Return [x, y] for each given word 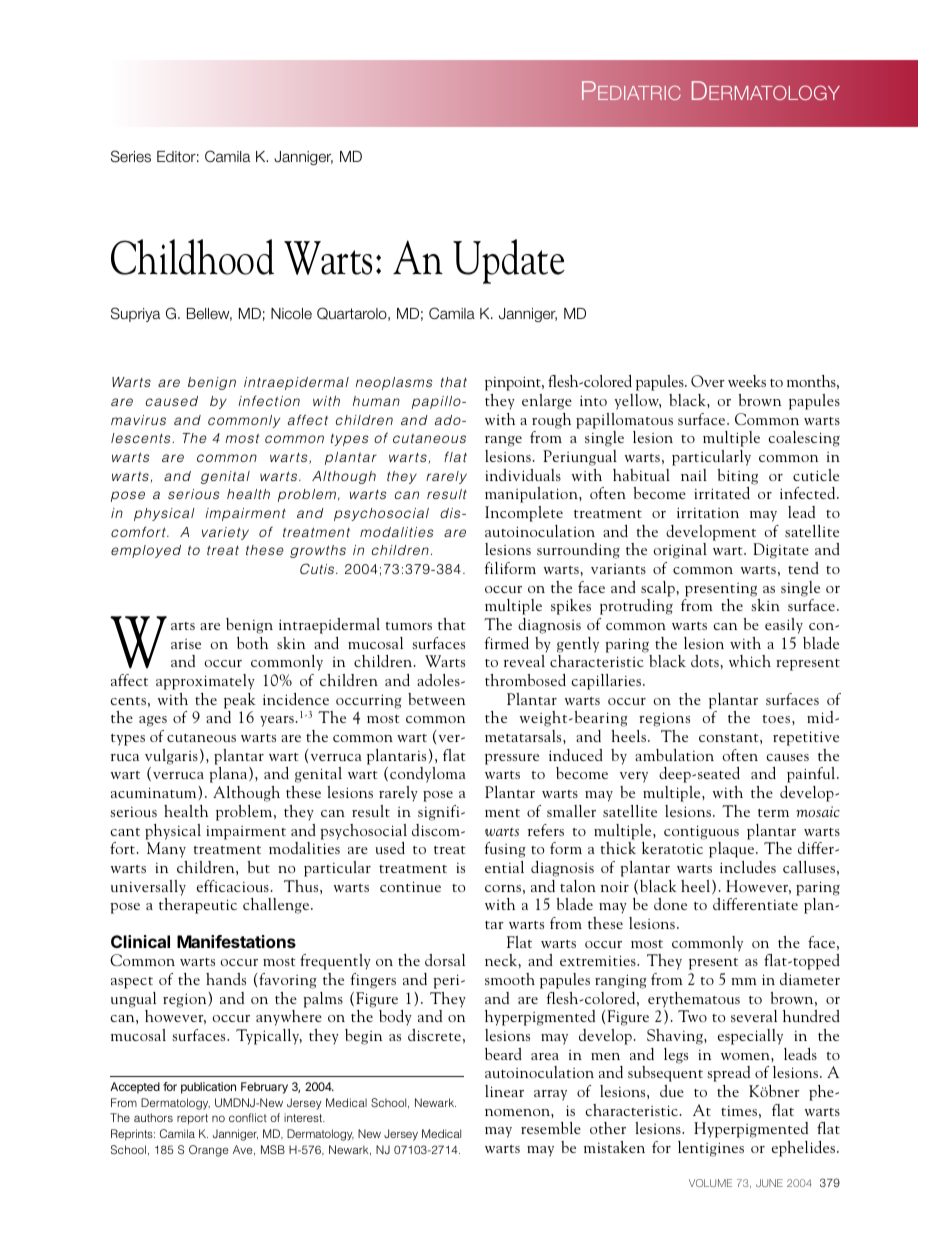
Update [509, 261]
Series [131, 156]
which [750, 661]
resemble [551, 1128]
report [192, 1119]
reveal [524, 661]
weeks [747, 381]
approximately [205, 682]
